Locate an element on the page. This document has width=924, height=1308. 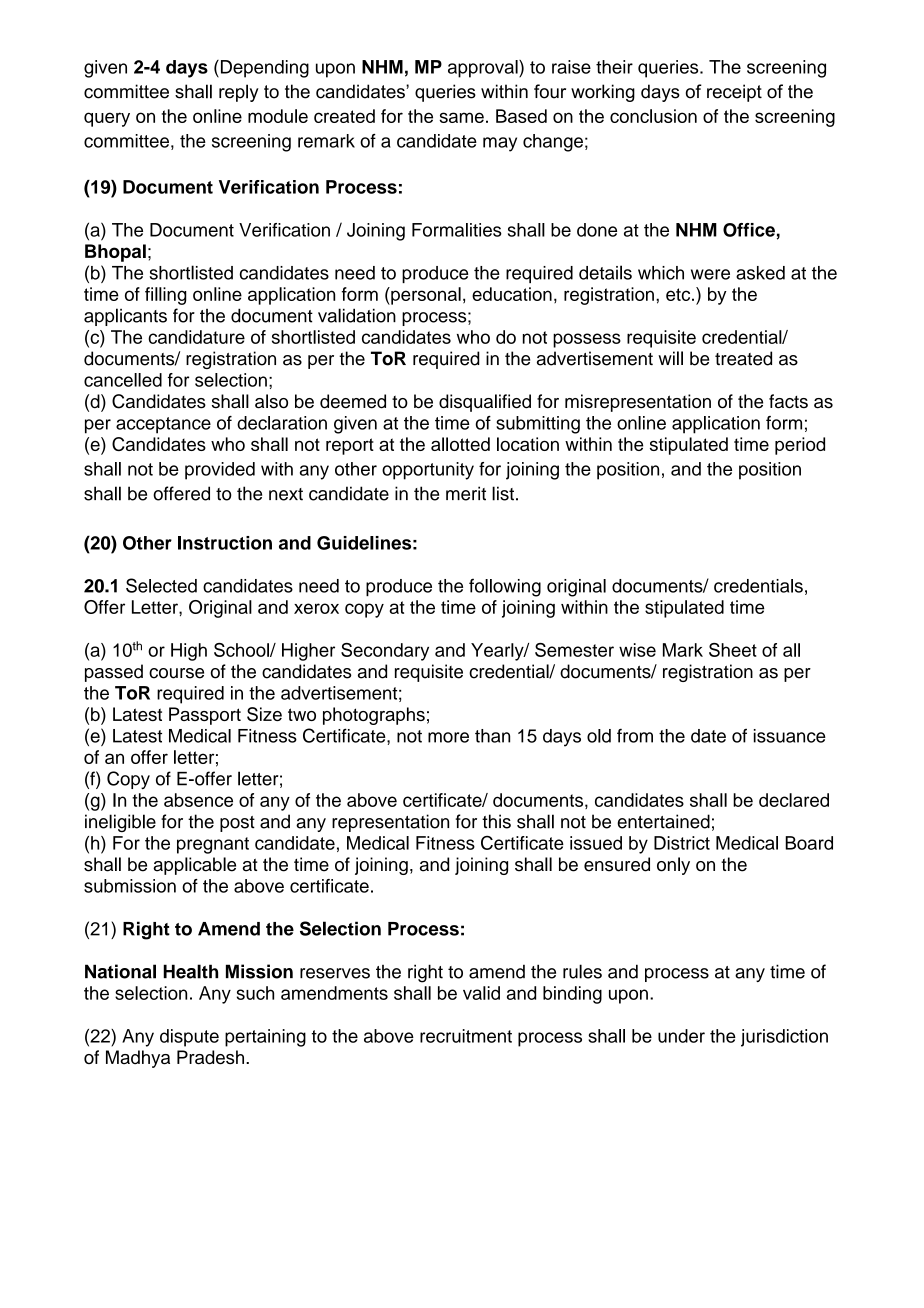
opportunity is located at coordinates (428, 471).
